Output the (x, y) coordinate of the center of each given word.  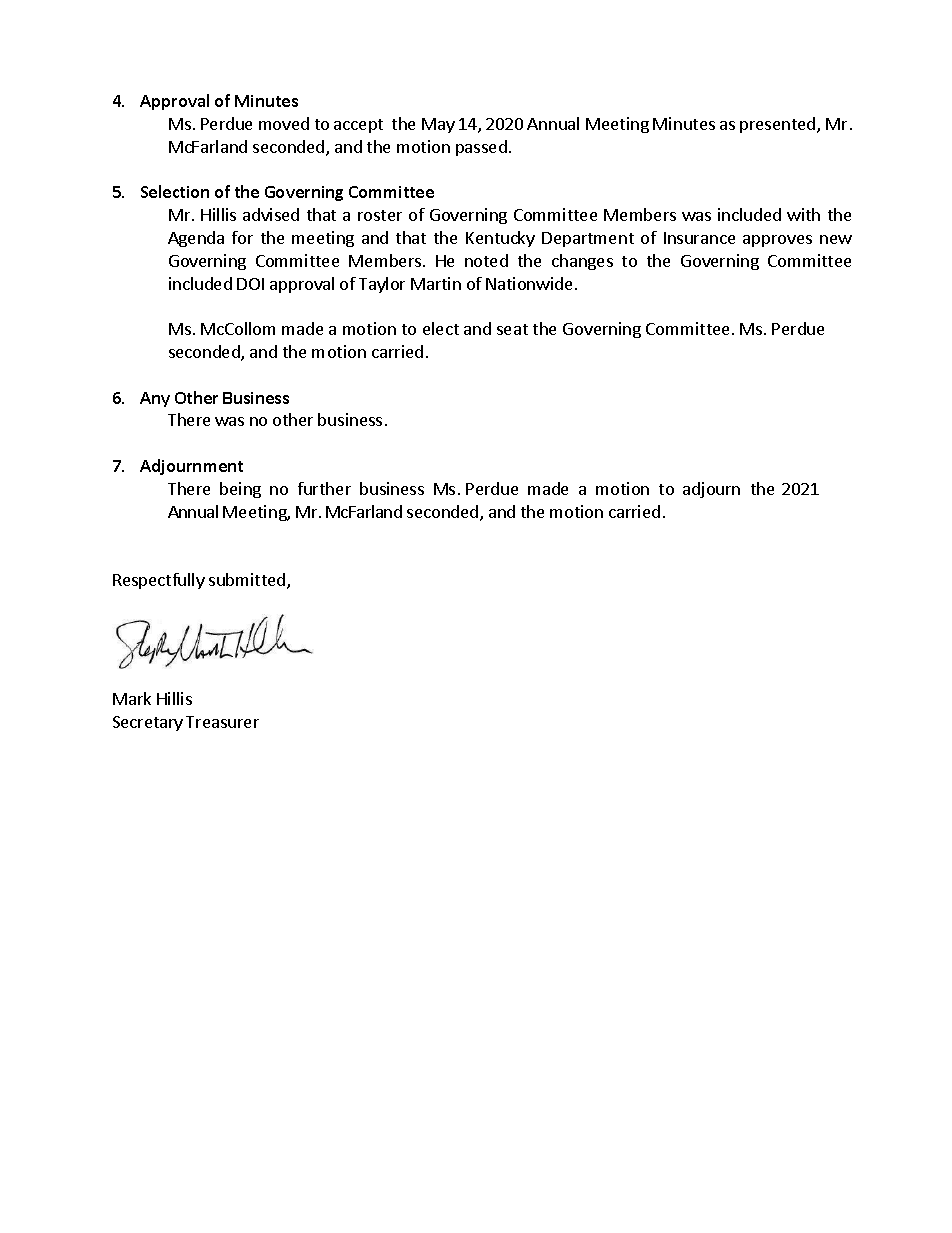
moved (284, 123)
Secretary (148, 723)
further (324, 488)
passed (481, 148)
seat (512, 329)
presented (779, 125)
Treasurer (222, 722)
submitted (248, 581)
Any (155, 399)
